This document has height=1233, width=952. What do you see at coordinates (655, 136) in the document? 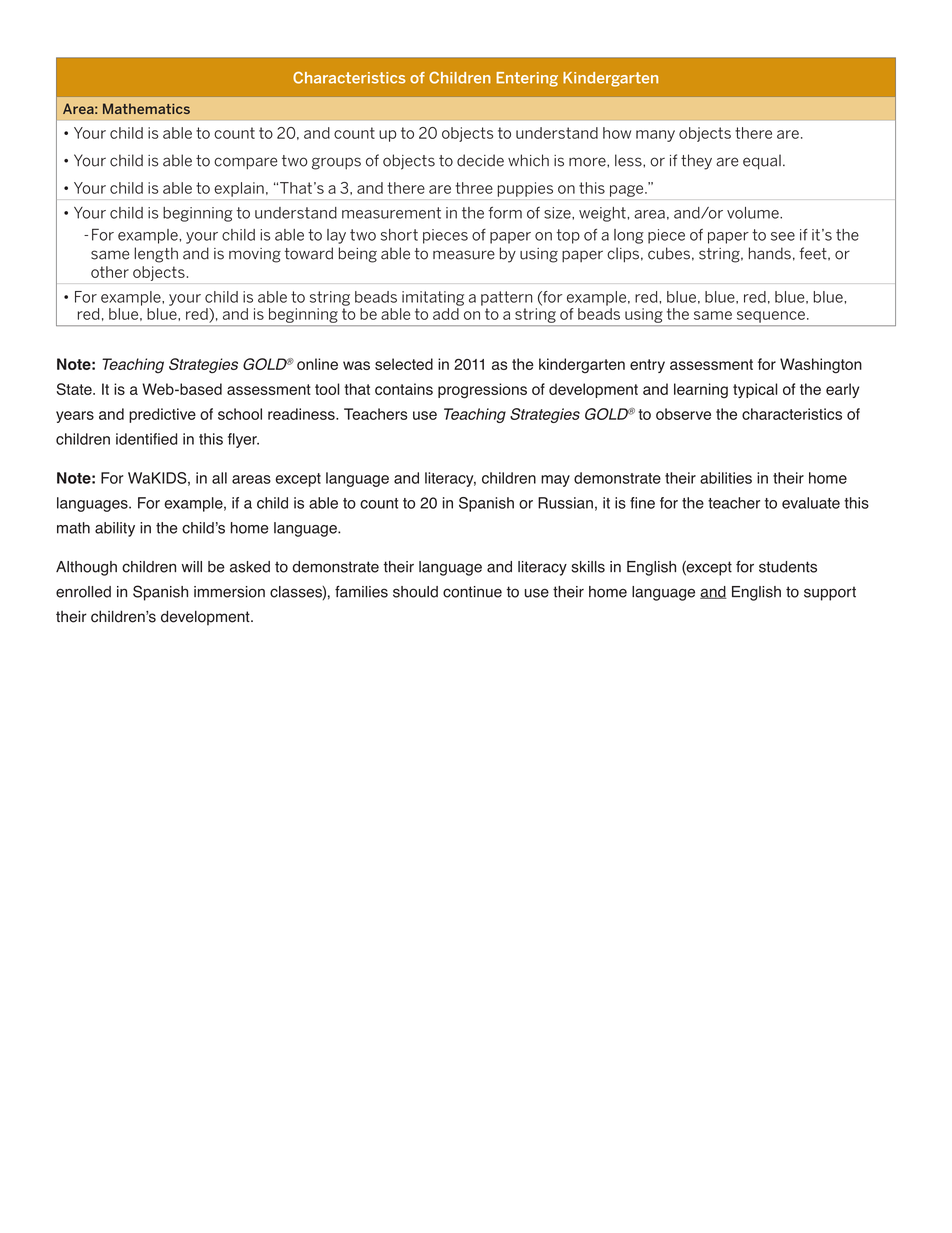
I see `many` at bounding box center [655, 136].
